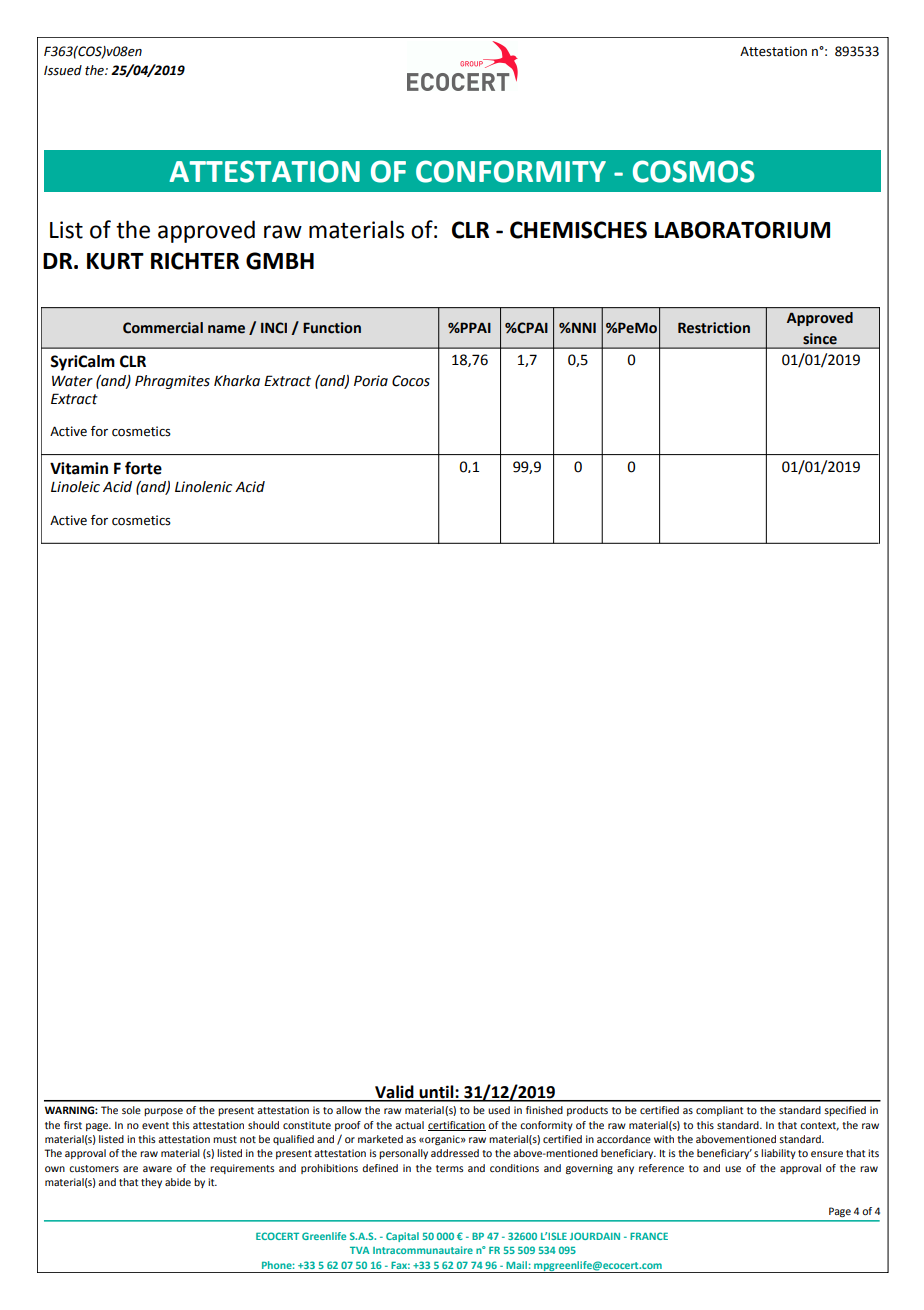  I want to click on sole, so click(131, 1110).
